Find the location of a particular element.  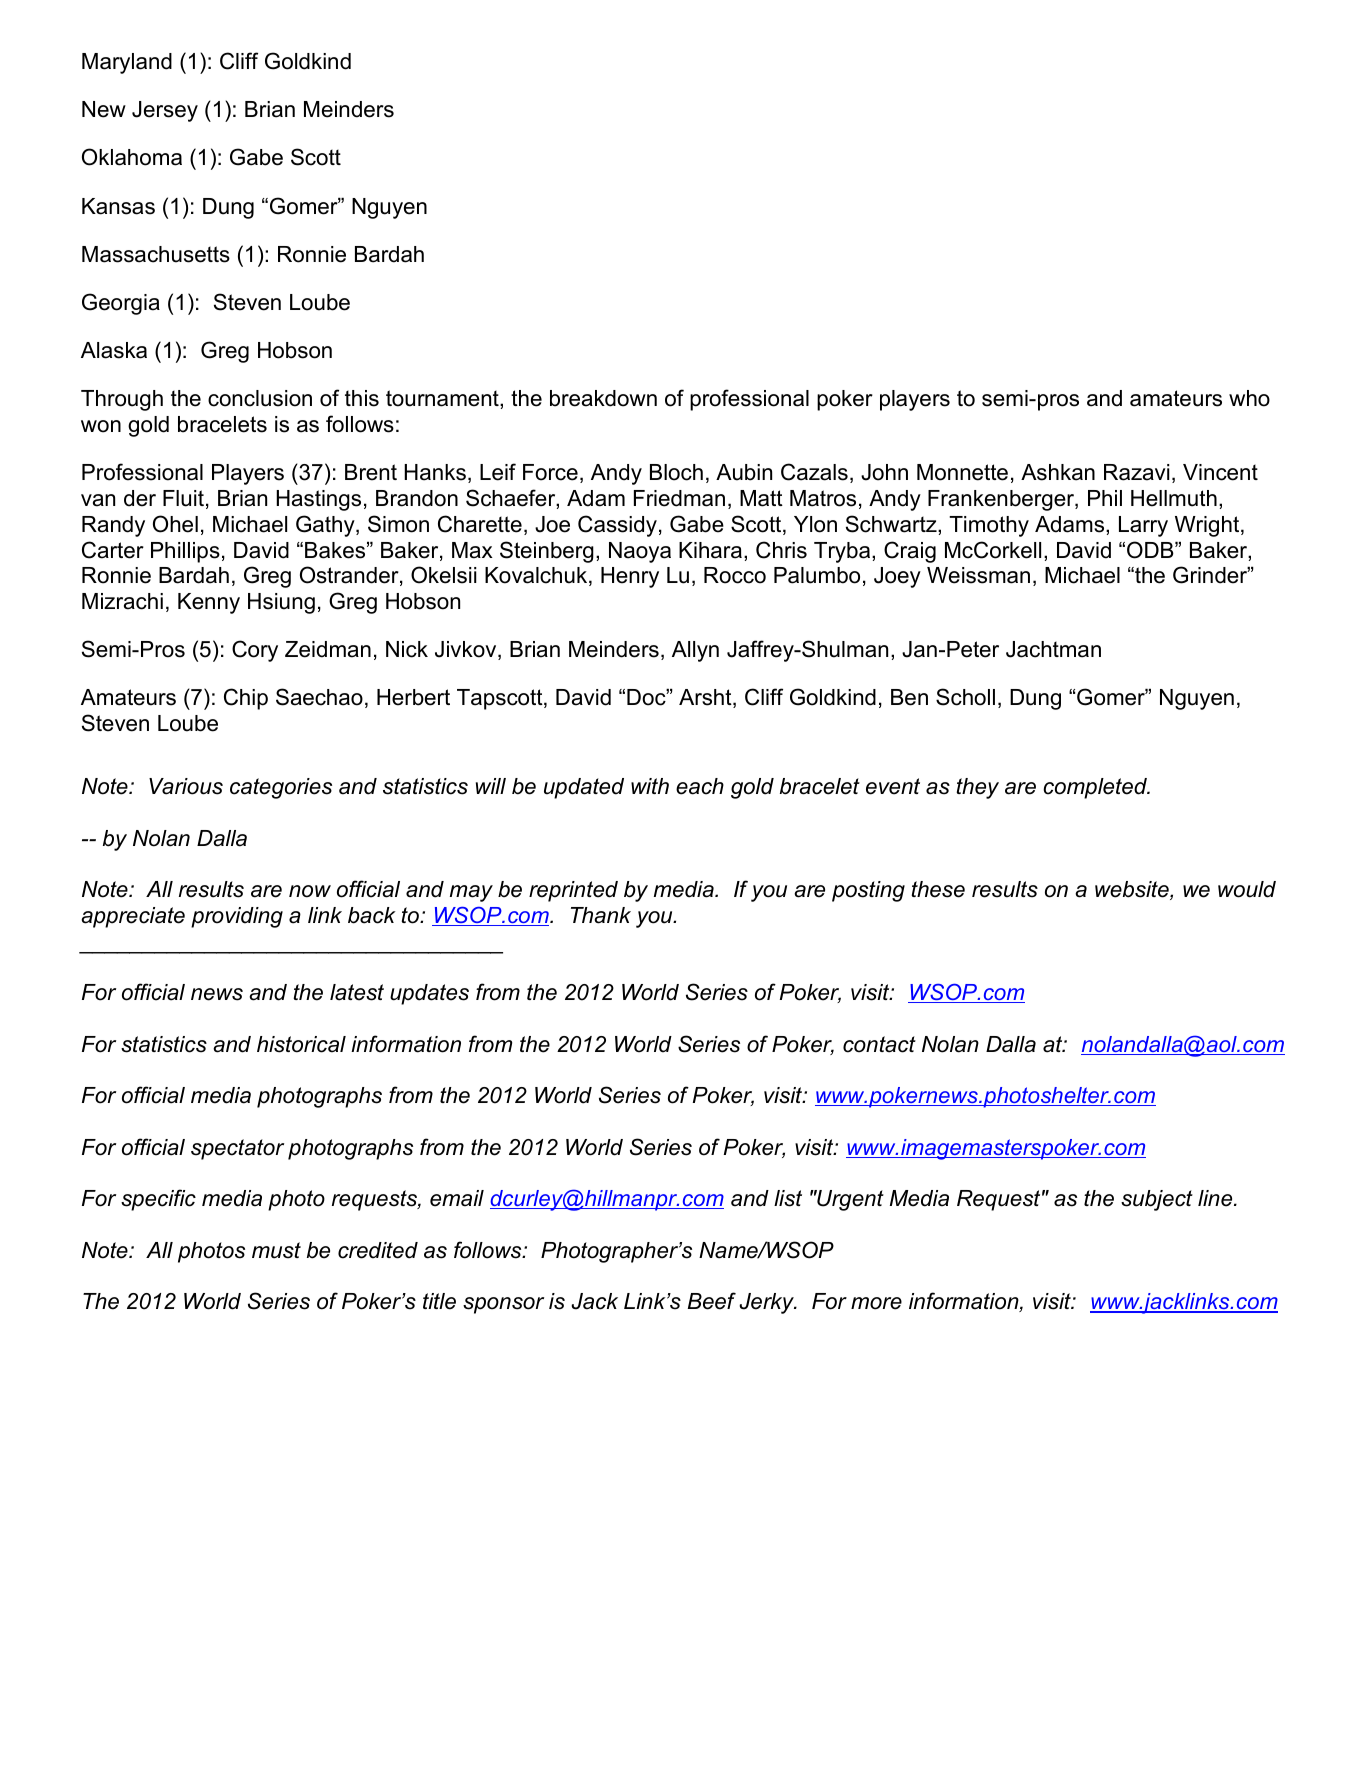

conclusion is located at coordinates (260, 398).
